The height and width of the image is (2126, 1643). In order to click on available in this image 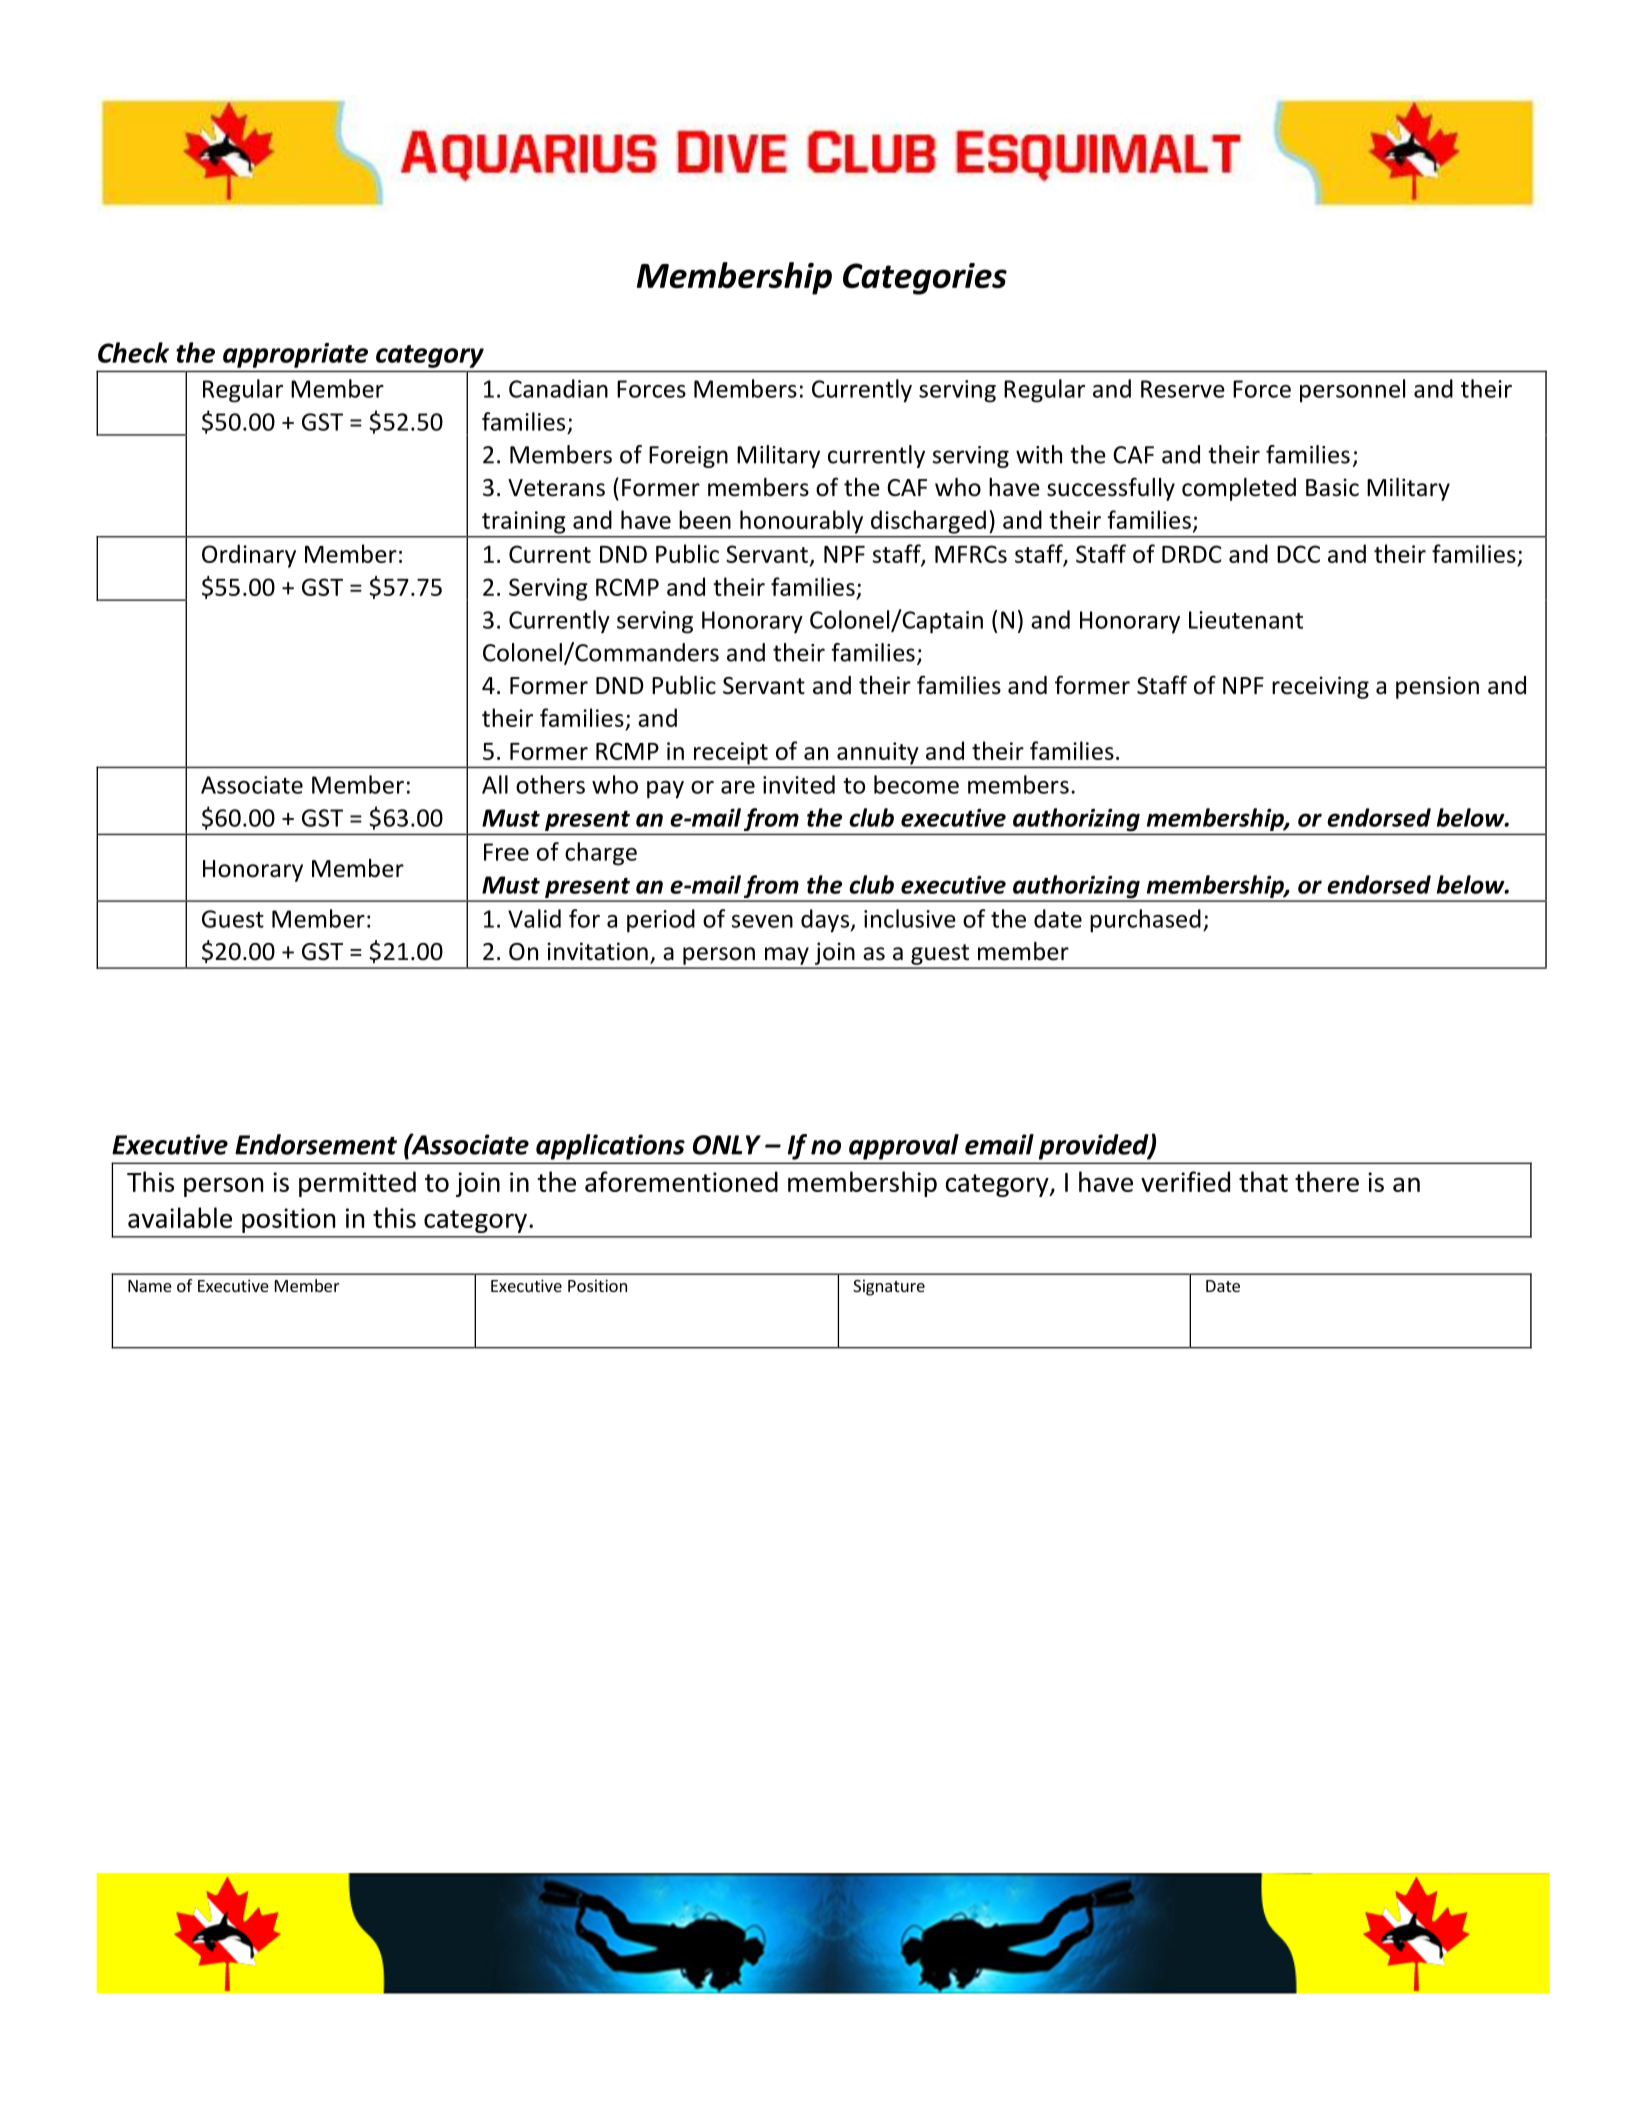, I will do `click(180, 1217)`.
